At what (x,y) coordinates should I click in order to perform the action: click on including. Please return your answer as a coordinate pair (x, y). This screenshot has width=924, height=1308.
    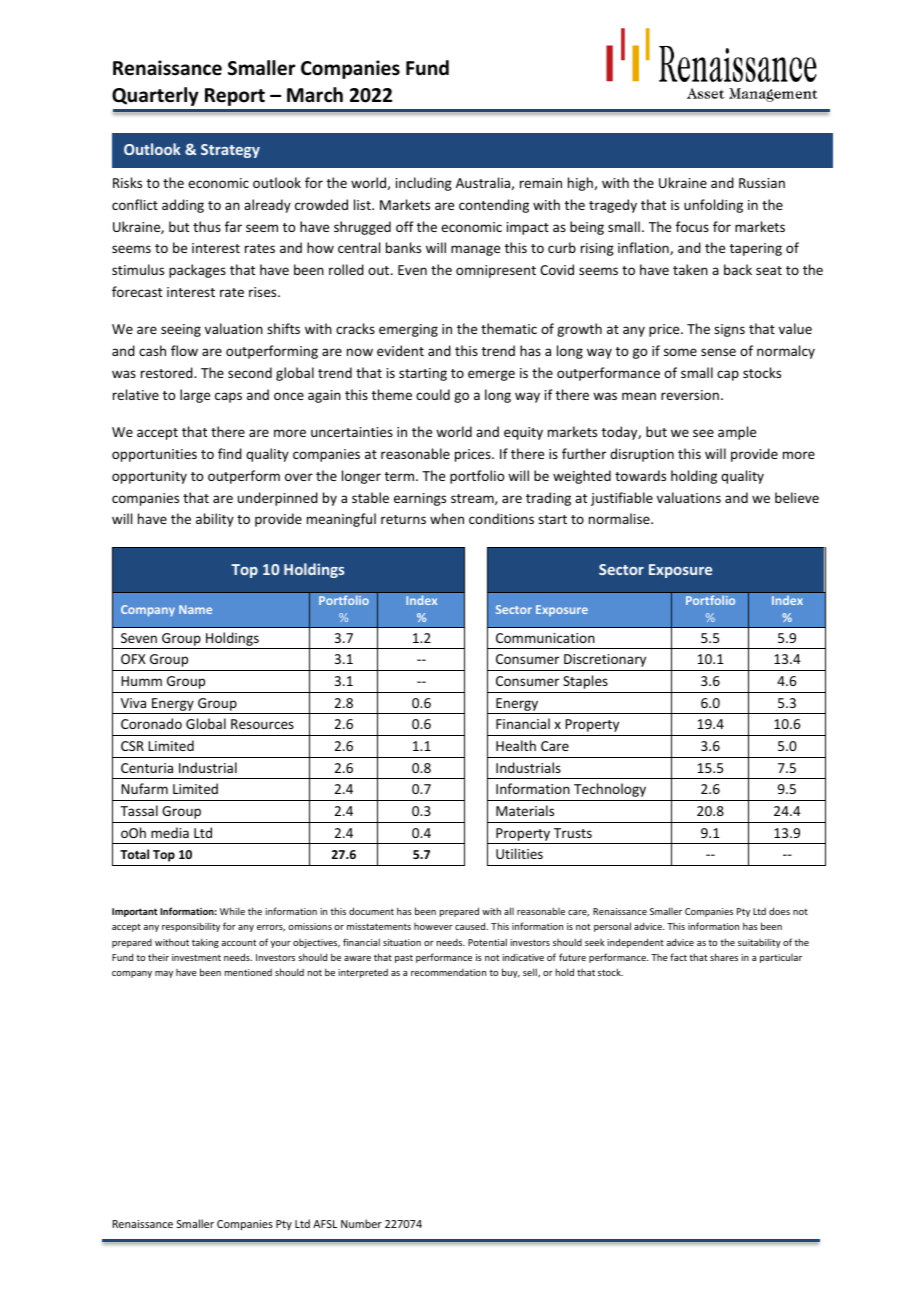
    Looking at the image, I should click on (424, 184).
